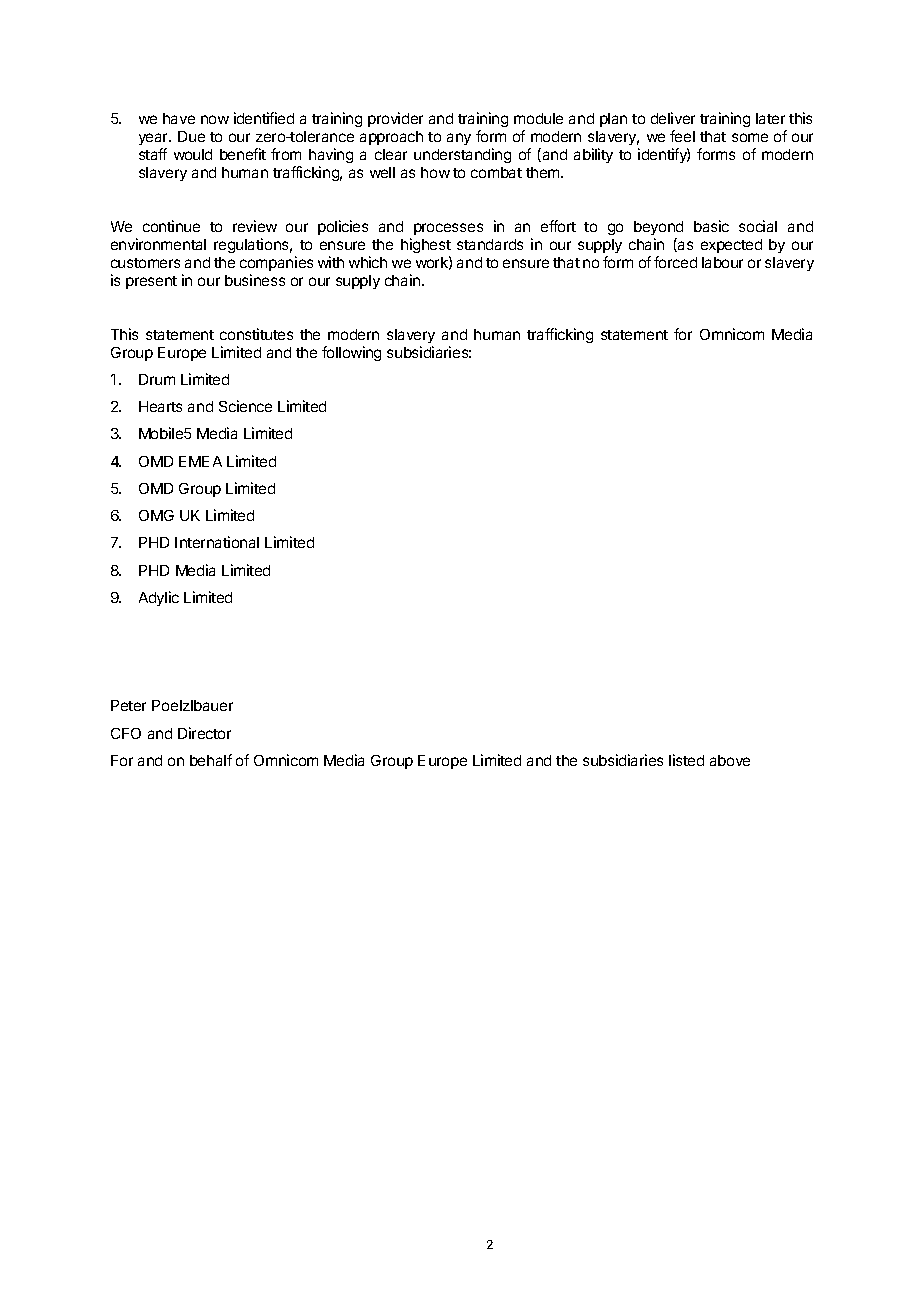 This screenshot has height=1308, width=924. What do you see at coordinates (351, 353) in the screenshot?
I see `following` at bounding box center [351, 353].
